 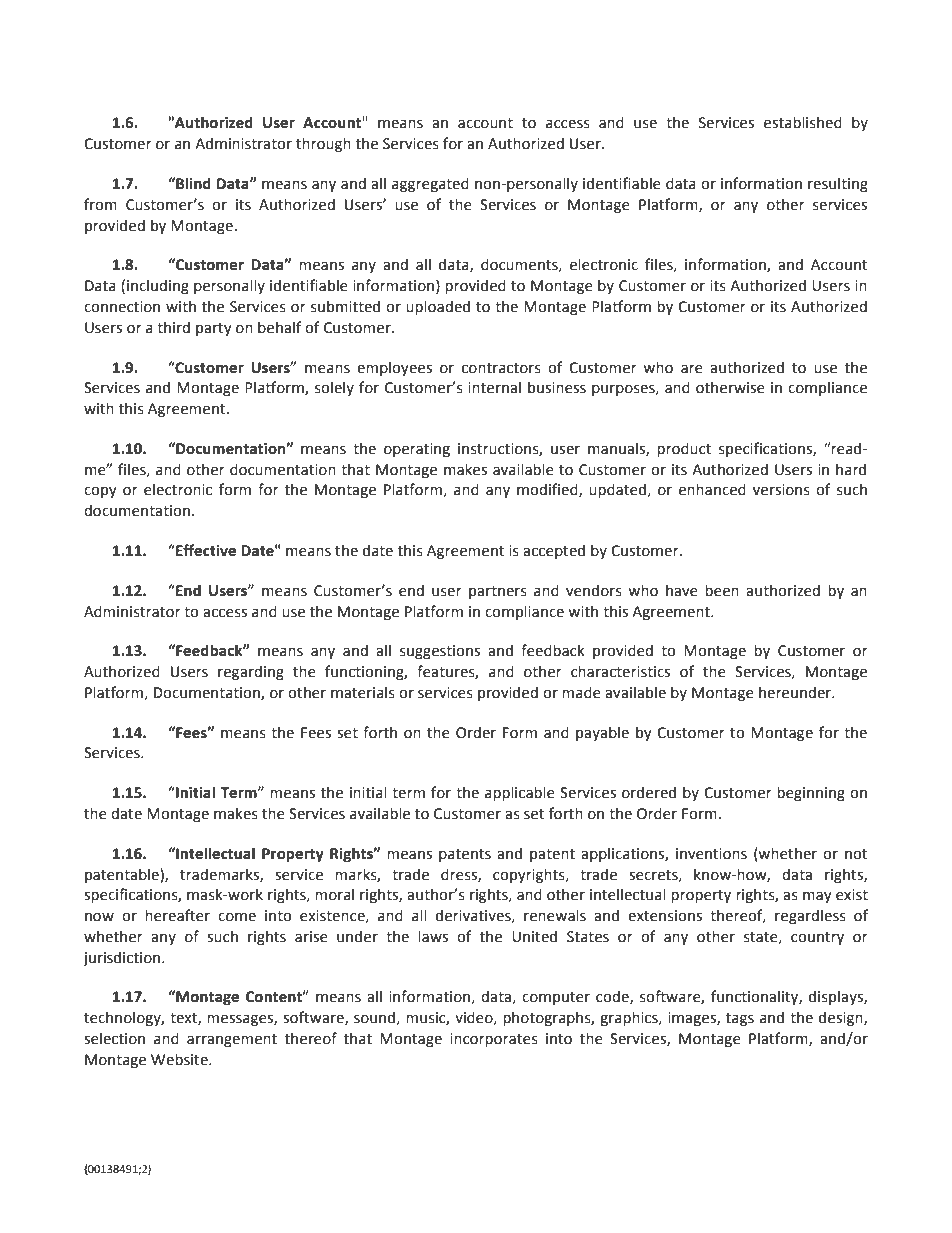 I want to click on from, so click(x=100, y=204).
